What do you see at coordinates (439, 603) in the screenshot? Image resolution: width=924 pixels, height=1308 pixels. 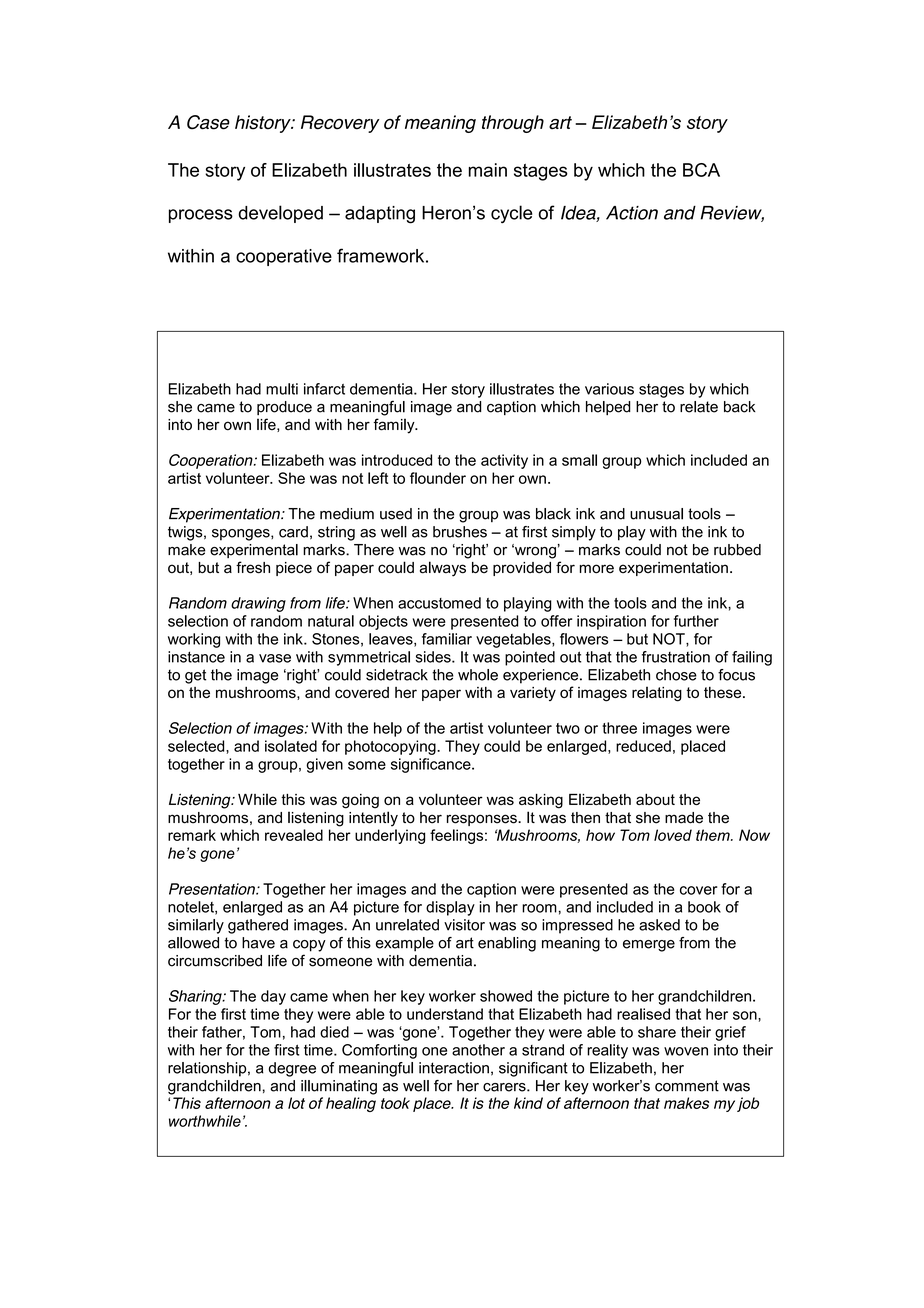 I see `accustomed` at bounding box center [439, 603].
